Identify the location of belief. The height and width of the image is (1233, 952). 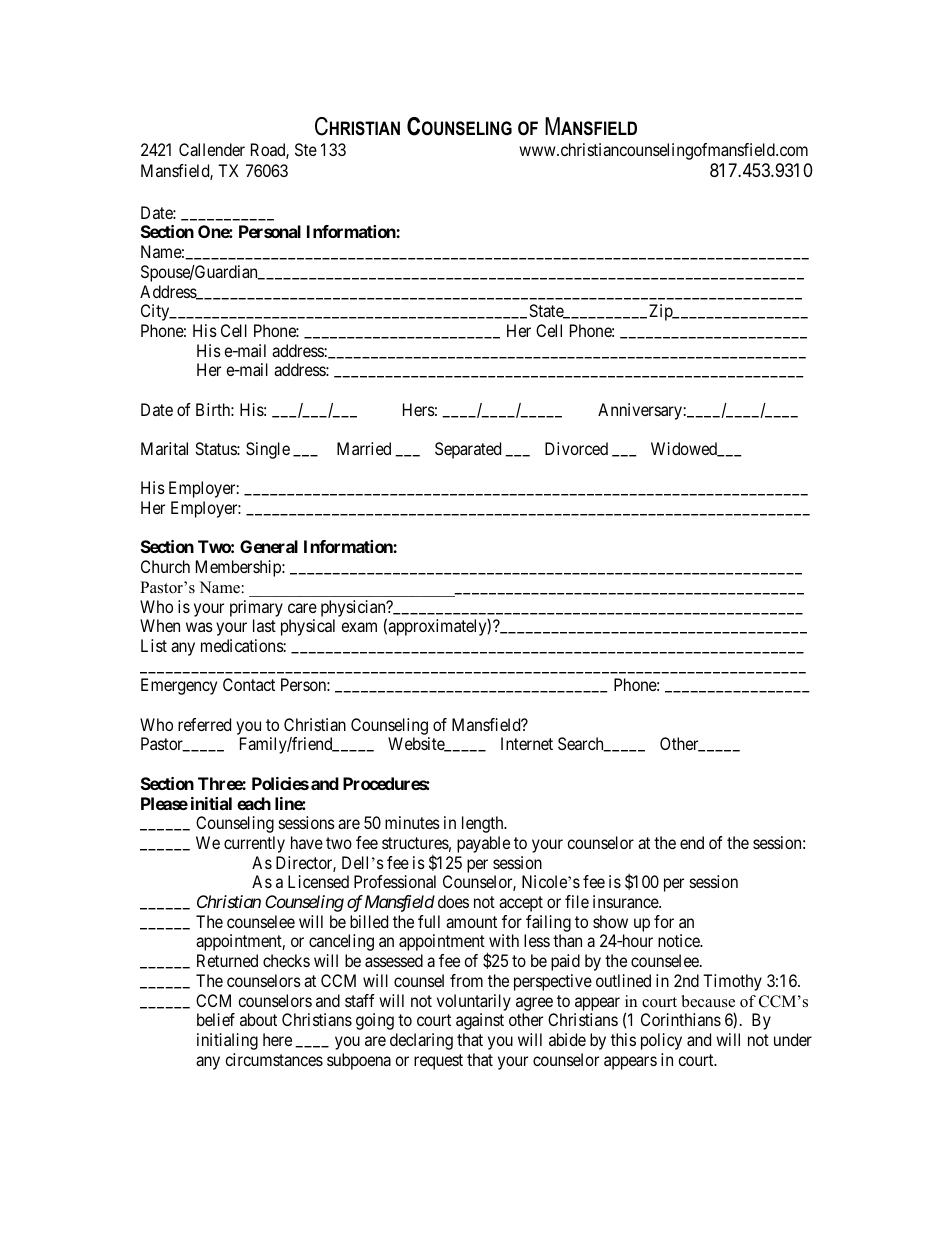
(216, 1019).
